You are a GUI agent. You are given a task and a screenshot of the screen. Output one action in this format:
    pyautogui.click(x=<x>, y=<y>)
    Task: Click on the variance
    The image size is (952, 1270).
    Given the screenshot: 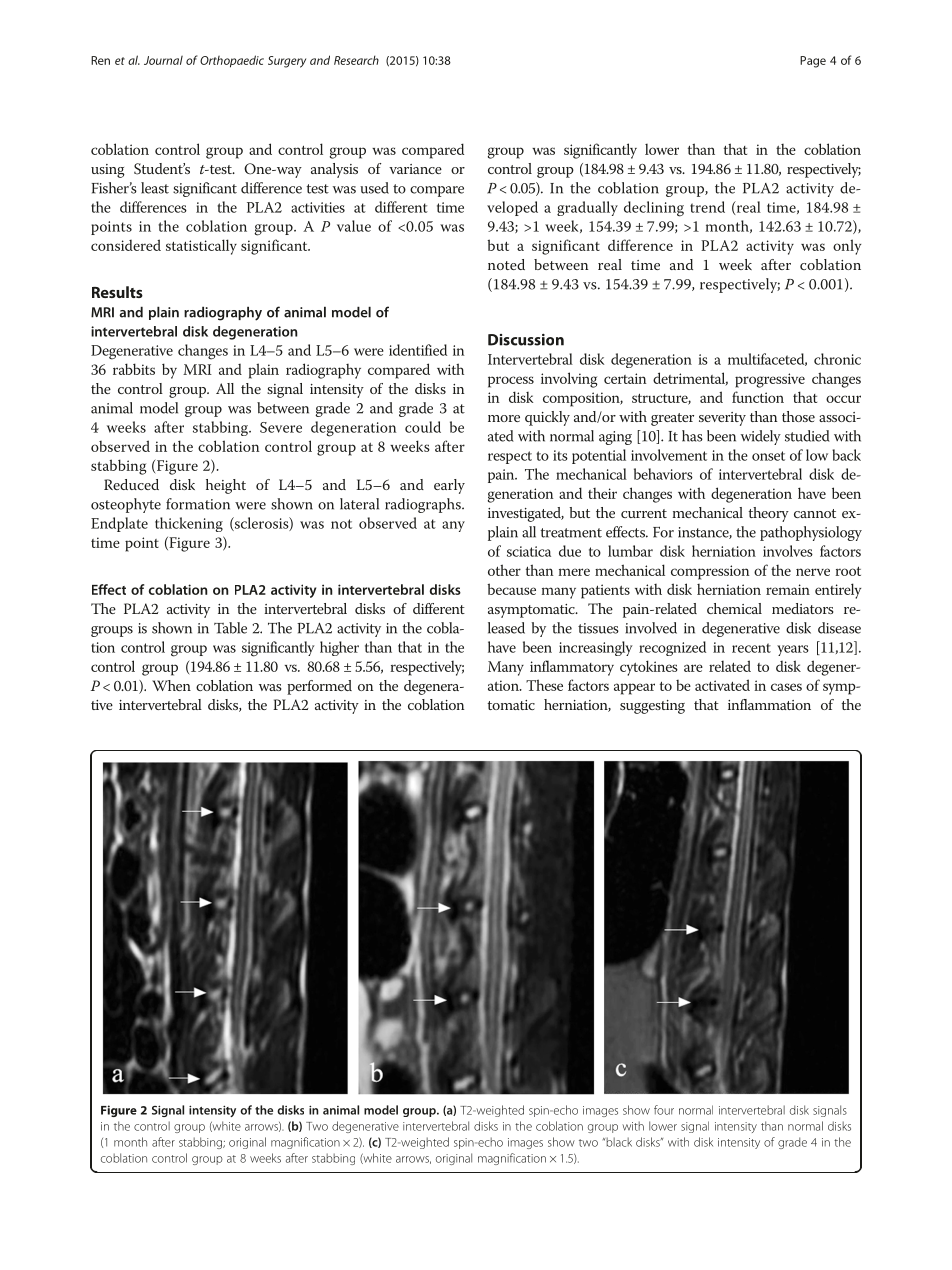 What is the action you would take?
    pyautogui.click(x=415, y=169)
